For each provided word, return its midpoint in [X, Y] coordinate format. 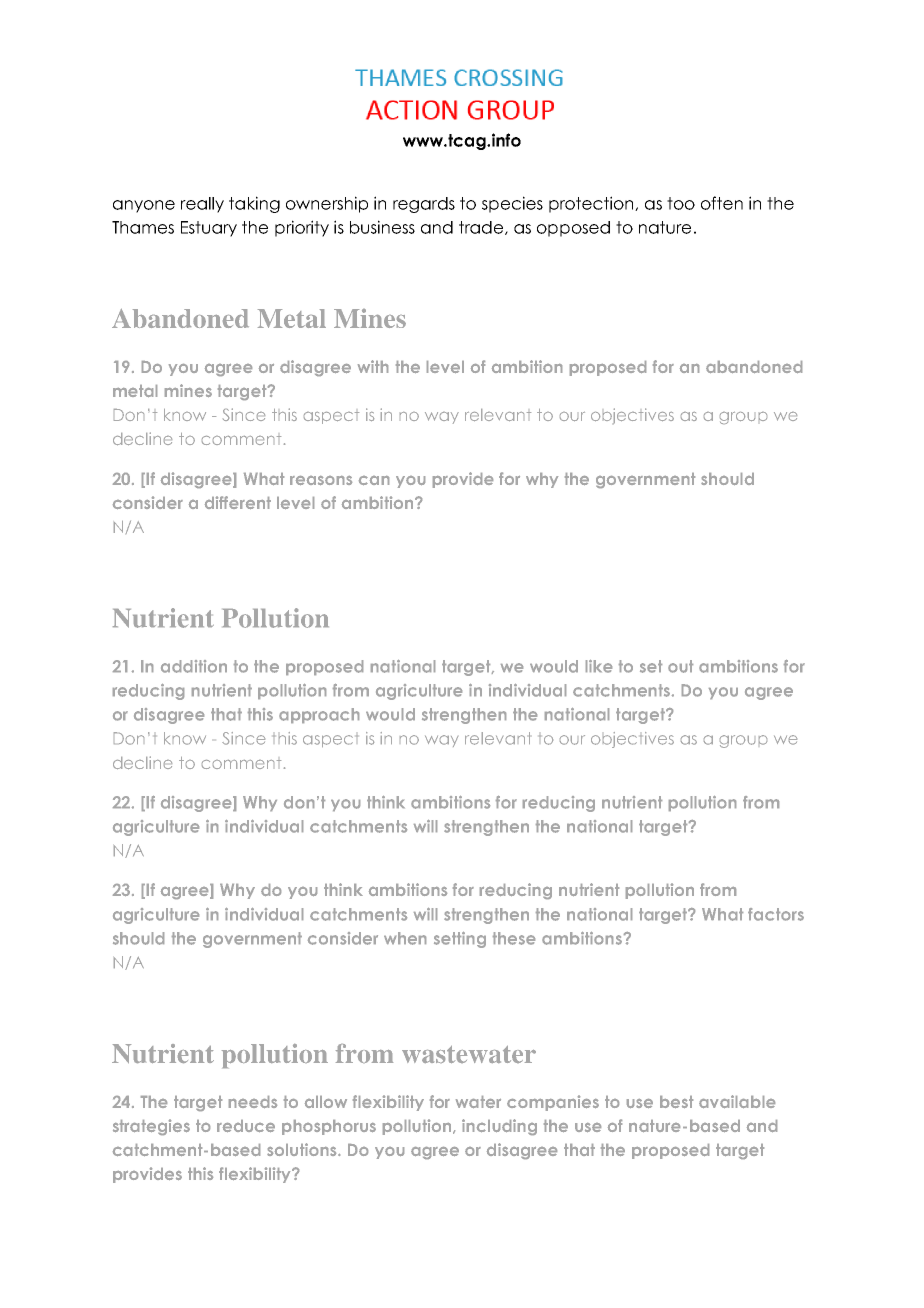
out [680, 666]
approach [319, 715]
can [374, 480]
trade [481, 227]
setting [460, 940]
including [499, 1127]
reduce [246, 1126]
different [238, 502]
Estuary [209, 229]
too [681, 203]
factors [776, 914]
